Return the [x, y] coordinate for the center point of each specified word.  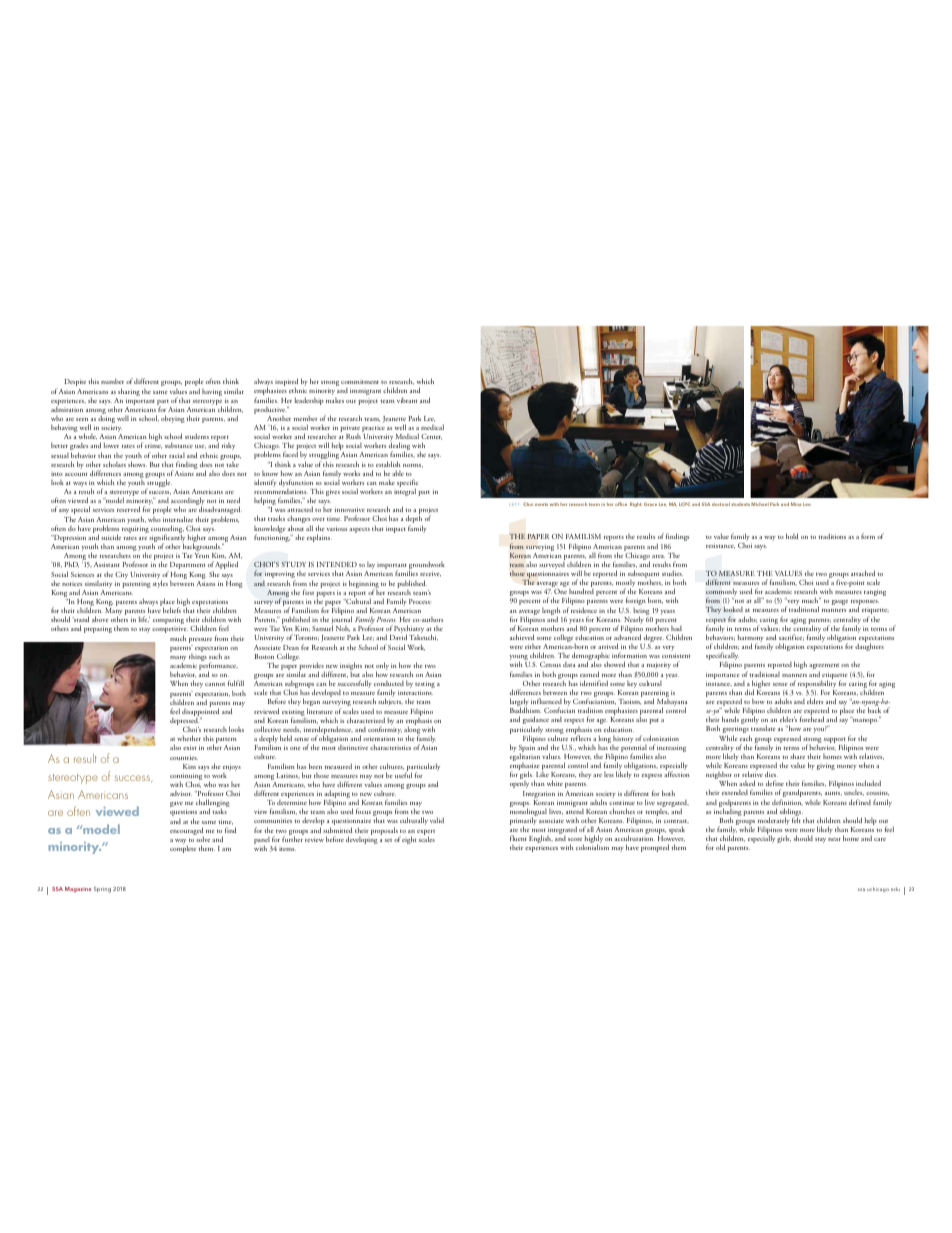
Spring [102, 890]
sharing [129, 393]
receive [430, 574]
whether [189, 738]
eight [409, 840]
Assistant [107, 564]
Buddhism [525, 710]
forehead [812, 719]
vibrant [407, 400]
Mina [796, 504]
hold [792, 536]
